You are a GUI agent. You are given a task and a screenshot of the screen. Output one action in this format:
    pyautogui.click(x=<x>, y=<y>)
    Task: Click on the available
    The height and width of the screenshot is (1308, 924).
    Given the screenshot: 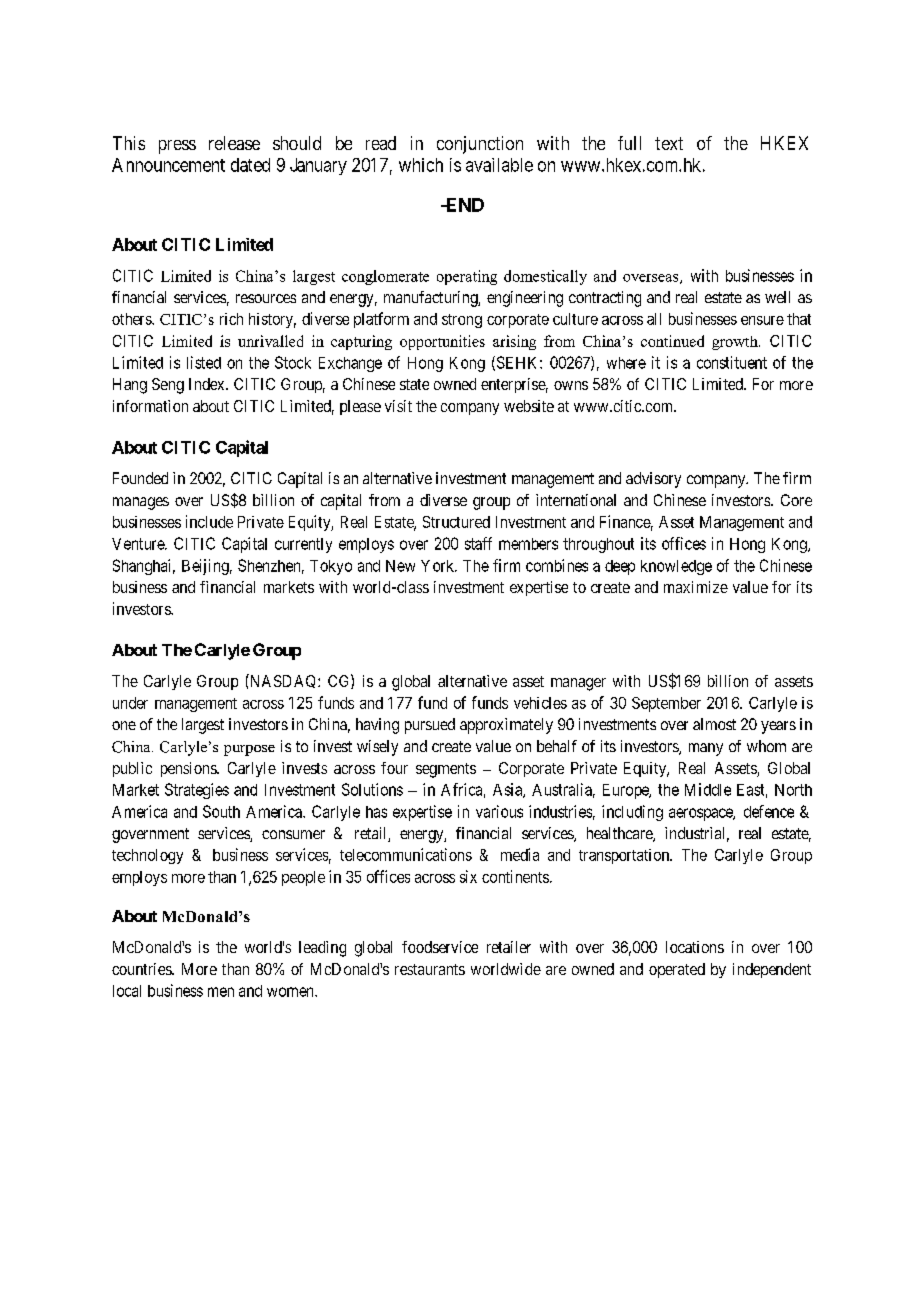 What is the action you would take?
    pyautogui.click(x=499, y=165)
